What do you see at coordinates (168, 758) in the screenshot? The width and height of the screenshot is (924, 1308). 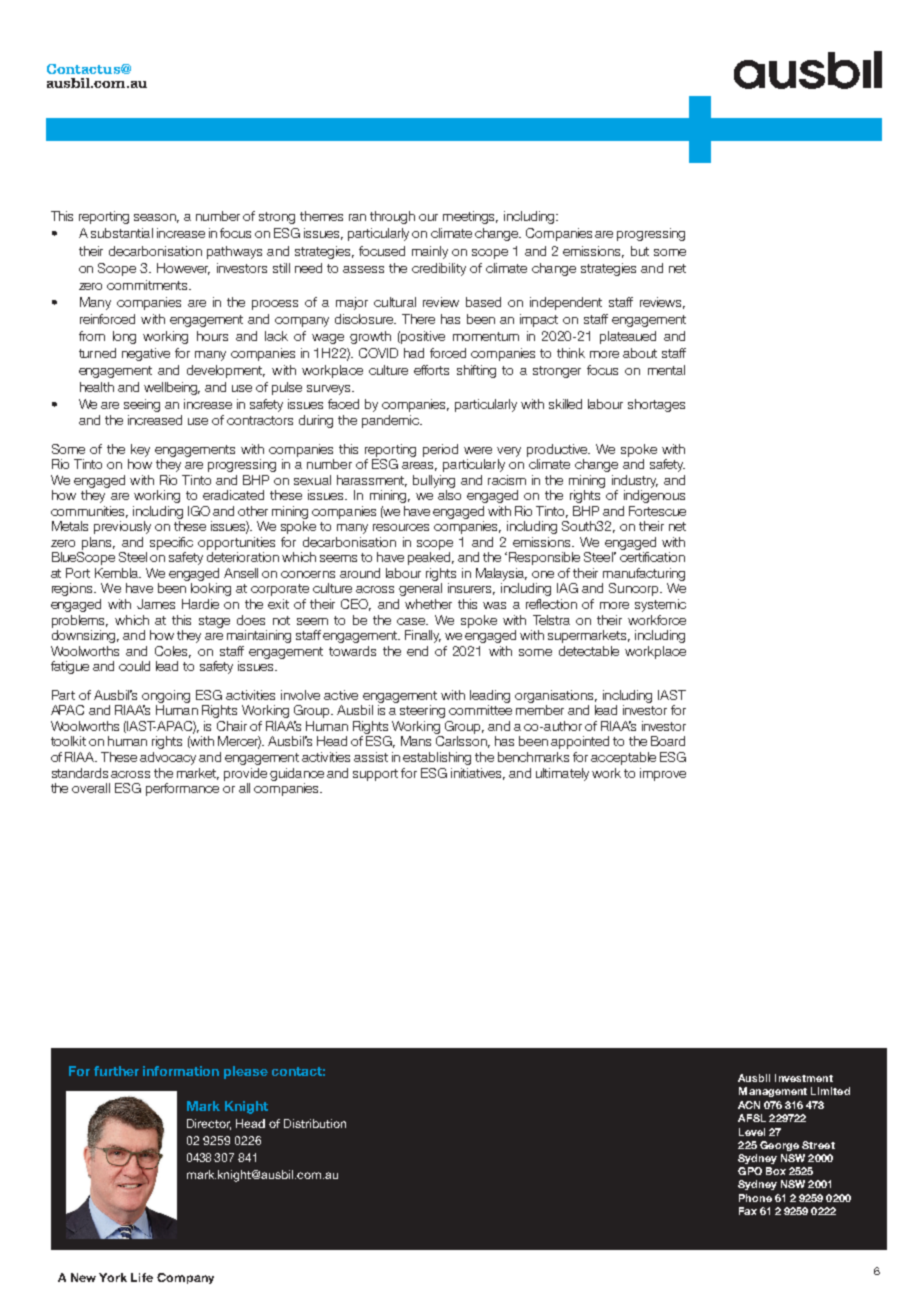 I see `advocacy` at bounding box center [168, 758].
